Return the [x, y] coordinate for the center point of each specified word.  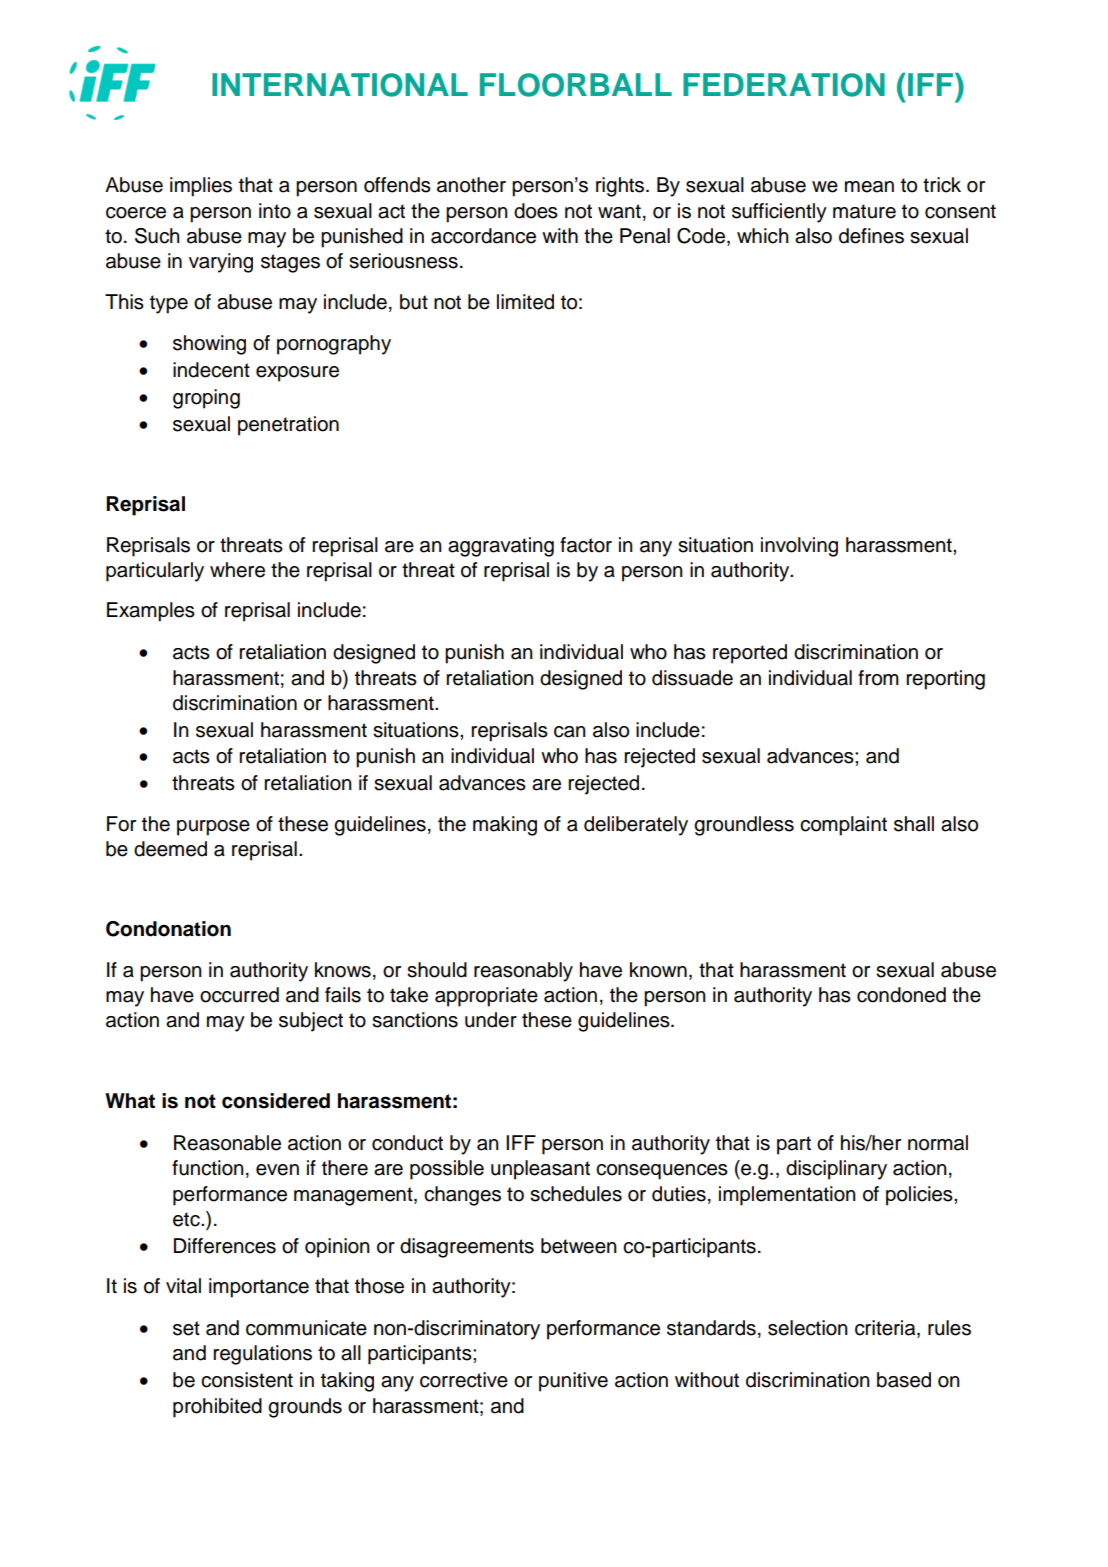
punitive [573, 1382]
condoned [901, 995]
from [878, 678]
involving [799, 547]
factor [586, 545]
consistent [247, 1380]
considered [276, 1101]
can [570, 732]
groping [206, 399]
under [491, 1020]
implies [201, 187]
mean [869, 187]
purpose [213, 828]
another [471, 185]
